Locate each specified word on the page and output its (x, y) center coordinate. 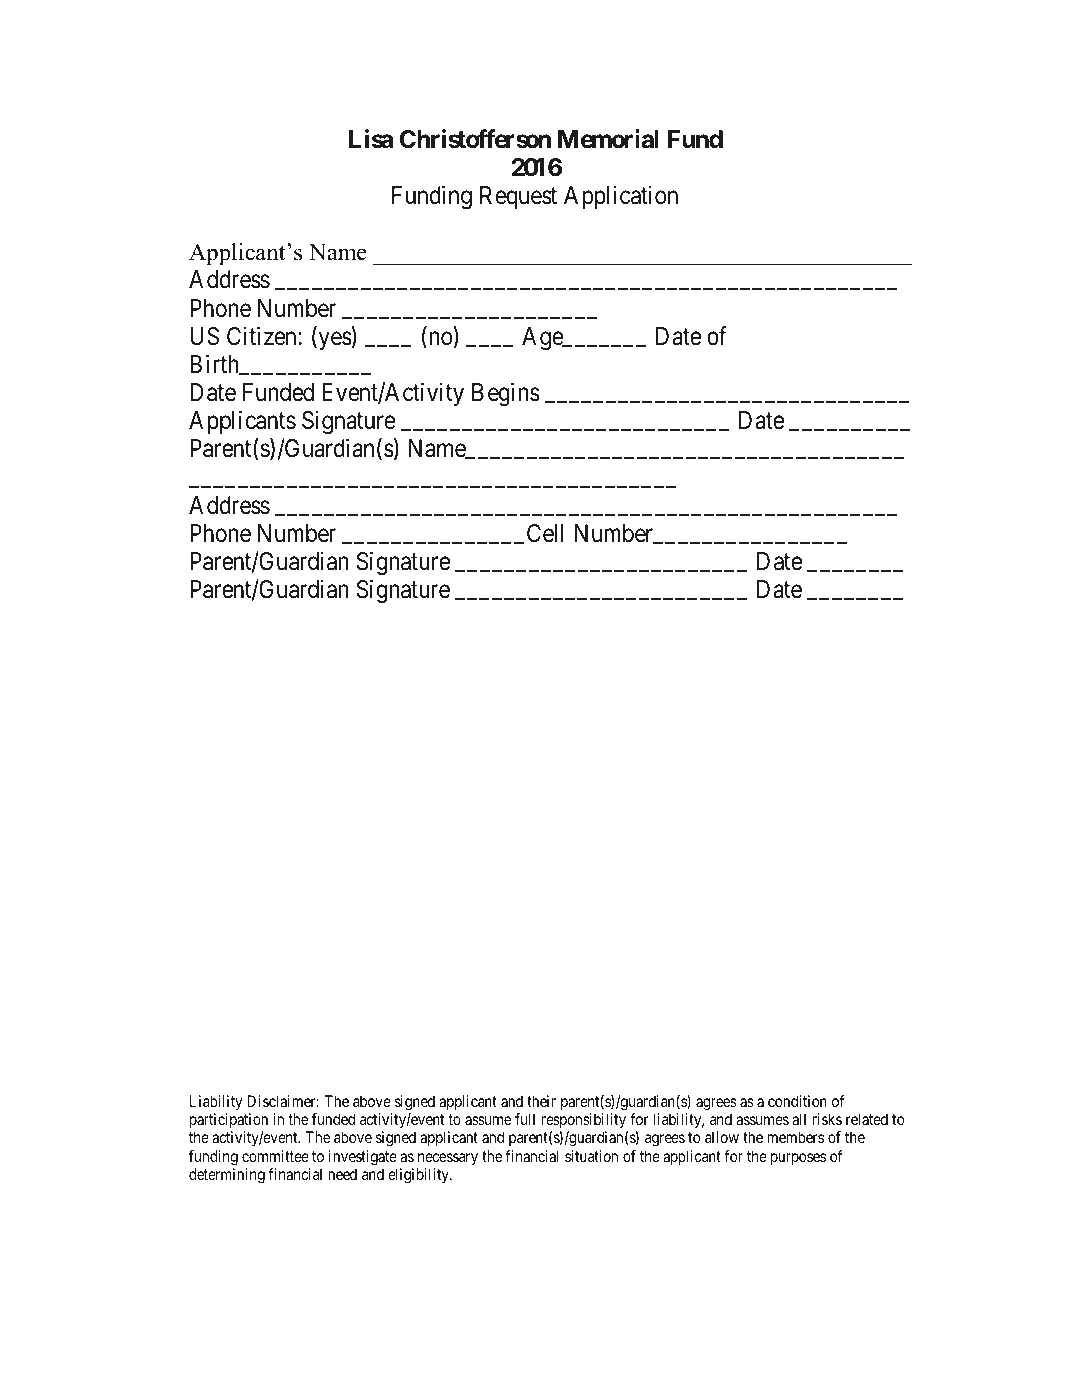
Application (621, 197)
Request (518, 197)
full (525, 1119)
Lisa (371, 139)
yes (334, 340)
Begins (506, 394)
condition (797, 1101)
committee (275, 1156)
